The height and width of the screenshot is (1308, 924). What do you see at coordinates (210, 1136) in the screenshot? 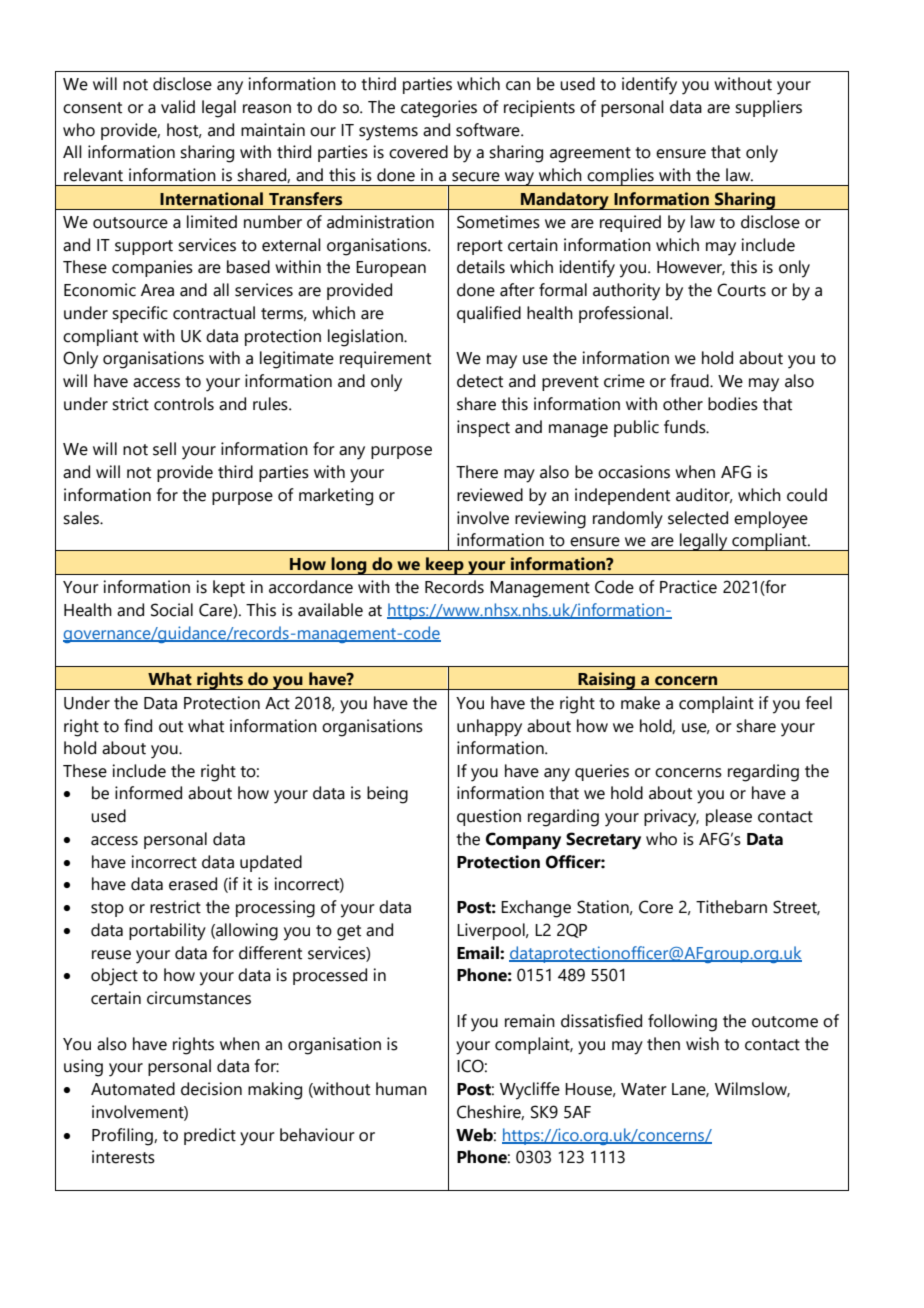
I see `predict` at bounding box center [210, 1136].
